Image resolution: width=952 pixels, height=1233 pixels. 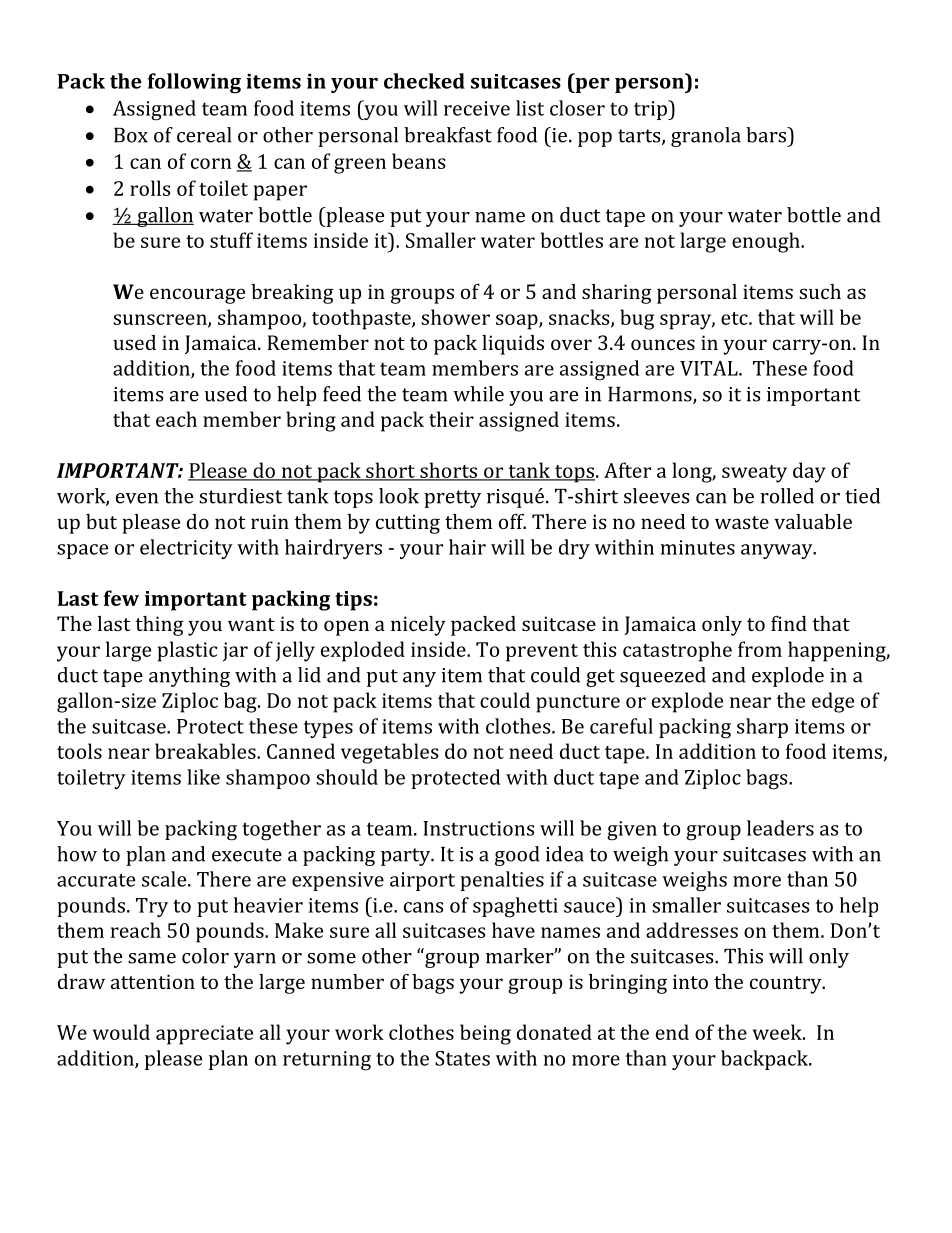 What do you see at coordinates (477, 108) in the document?
I see `receive` at bounding box center [477, 108].
